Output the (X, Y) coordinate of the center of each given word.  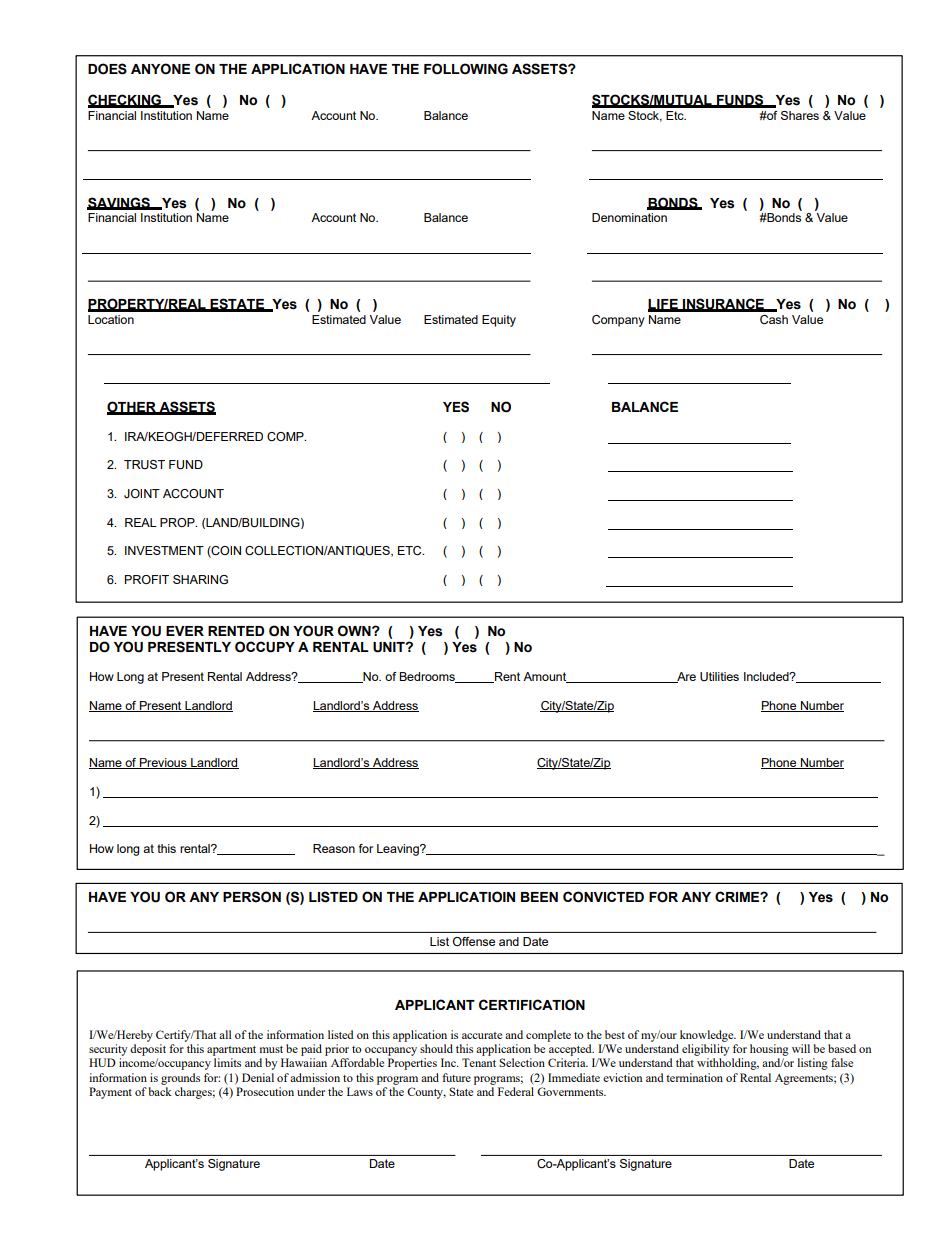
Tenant (479, 1062)
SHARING (200, 579)
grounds (180, 1079)
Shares (800, 115)
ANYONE (160, 69)
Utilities (719, 676)
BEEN (539, 897)
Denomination (629, 217)
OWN (355, 631)
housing (769, 1050)
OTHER (132, 407)
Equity (499, 321)
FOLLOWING (466, 69)
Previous (163, 763)
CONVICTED (603, 897)
